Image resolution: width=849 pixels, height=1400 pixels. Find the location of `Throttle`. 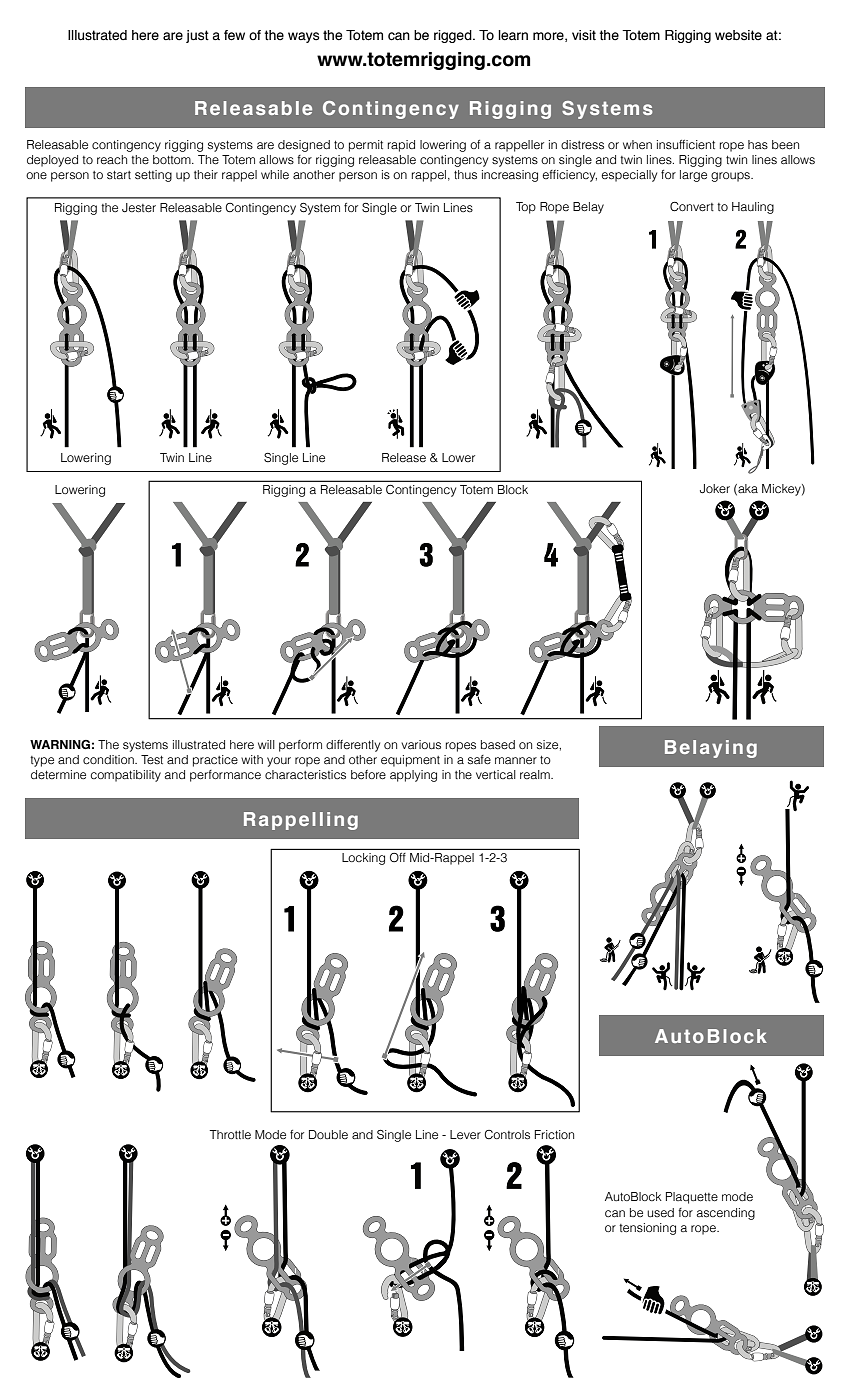

Throttle is located at coordinates (230, 1134).
